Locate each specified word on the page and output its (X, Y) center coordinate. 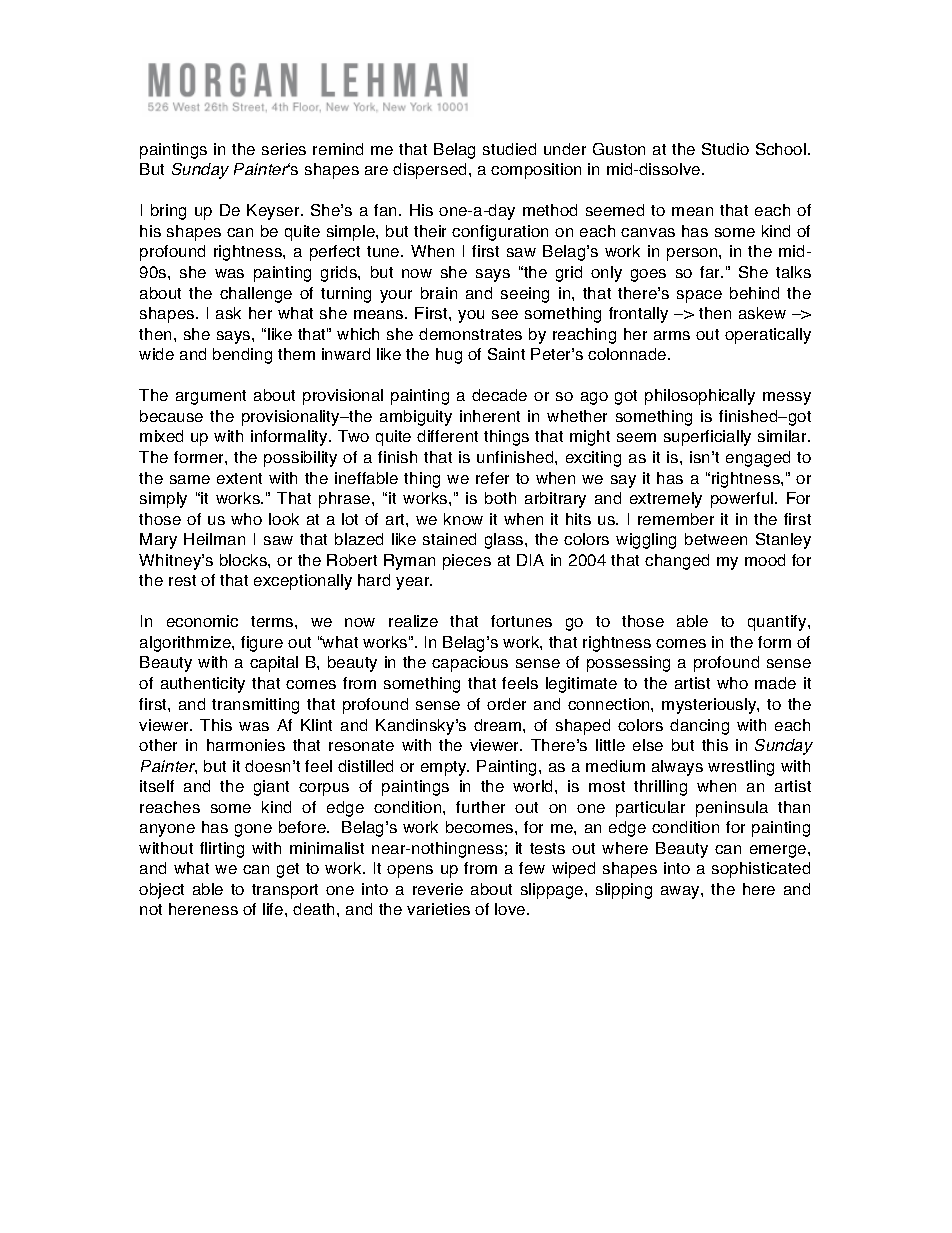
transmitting (255, 706)
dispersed (429, 171)
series (284, 149)
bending (242, 356)
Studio (725, 149)
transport (285, 891)
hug (449, 356)
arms (672, 335)
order (506, 704)
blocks (244, 560)
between (716, 539)
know (463, 519)
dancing (699, 727)
